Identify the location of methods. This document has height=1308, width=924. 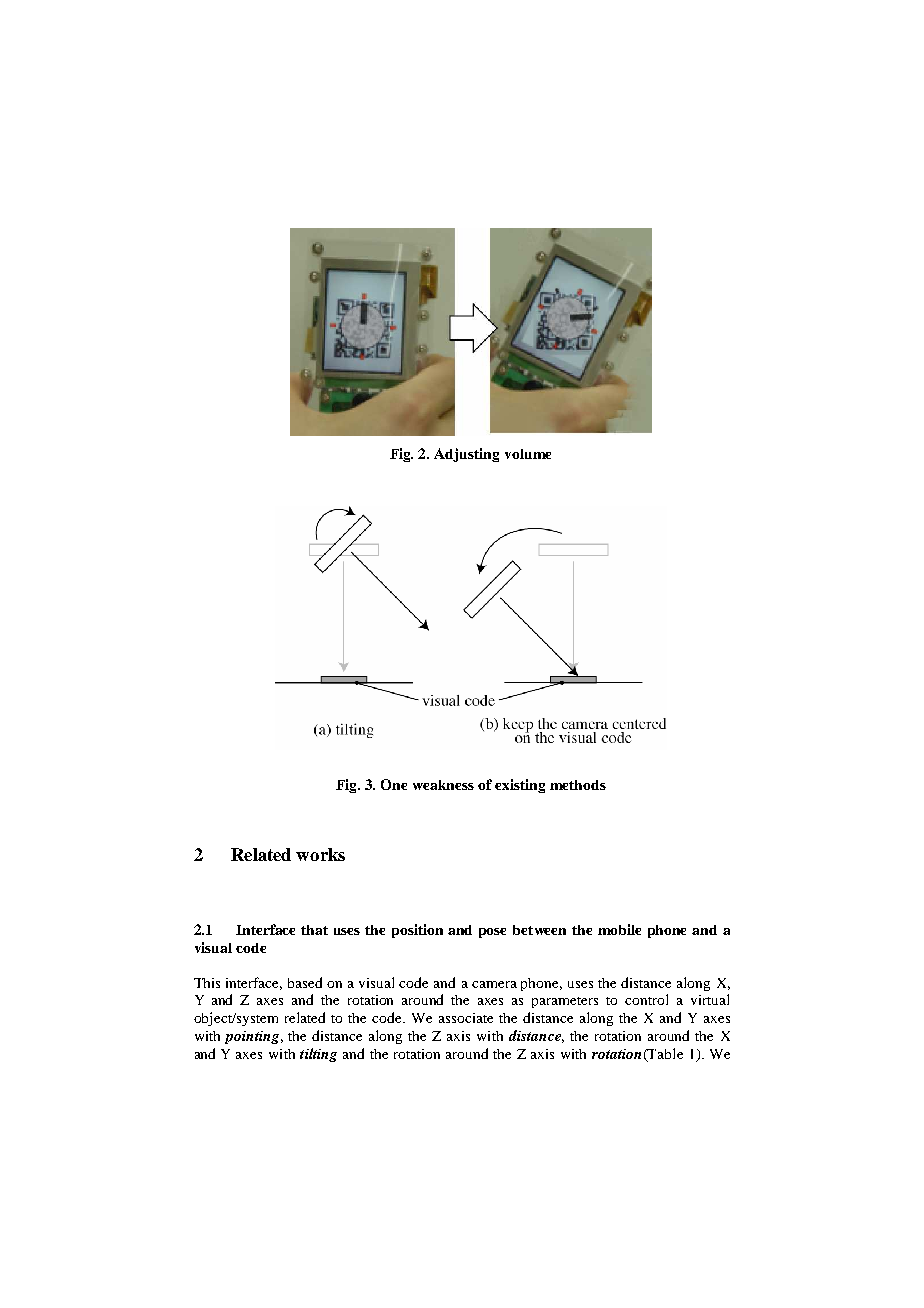
(578, 785).
